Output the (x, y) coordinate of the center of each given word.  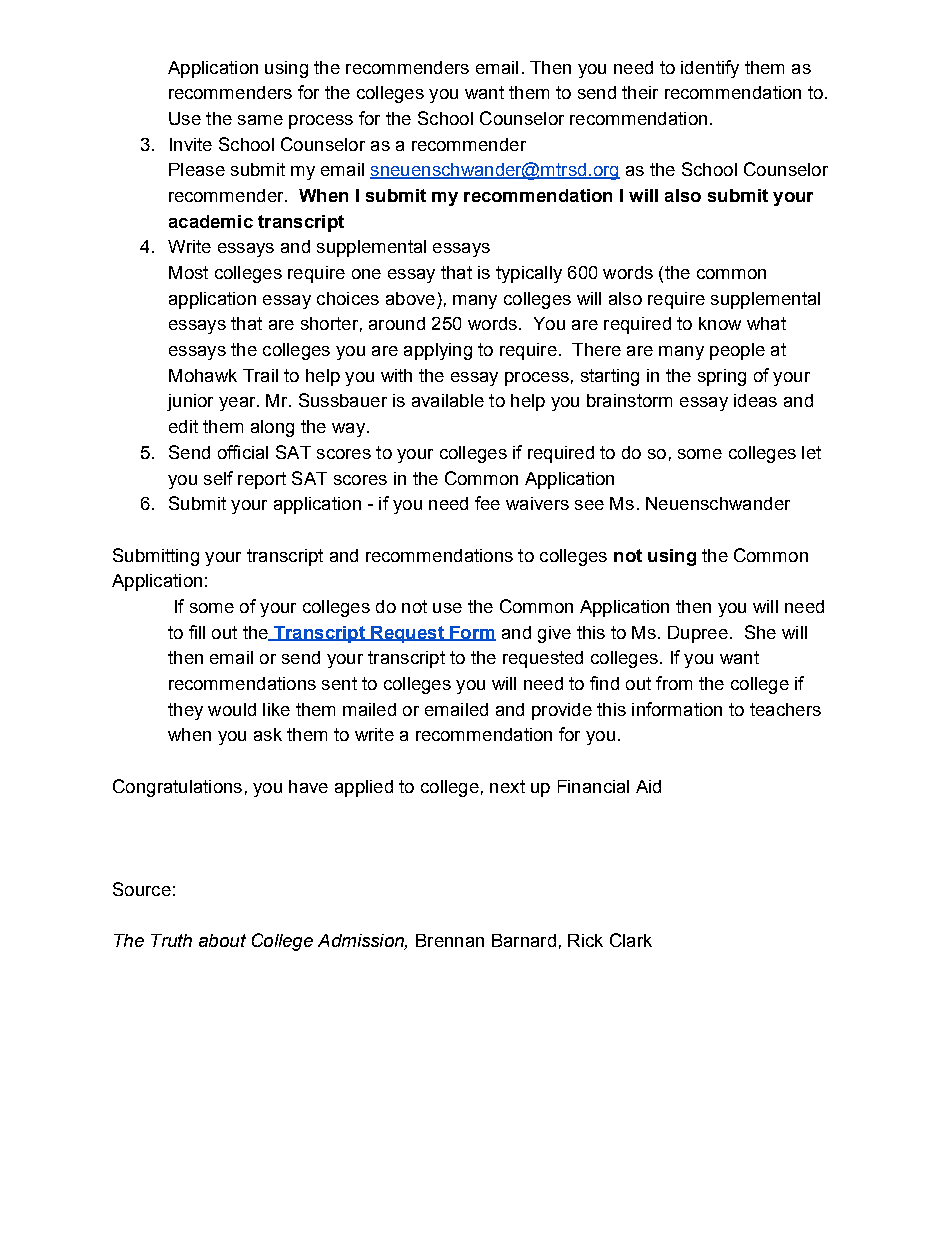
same (260, 120)
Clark (631, 940)
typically (529, 274)
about (222, 940)
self (218, 478)
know (720, 323)
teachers (785, 709)
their (640, 92)
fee (487, 503)
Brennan (450, 940)
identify (710, 69)
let (811, 452)
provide (562, 711)
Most (188, 272)
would (232, 709)
